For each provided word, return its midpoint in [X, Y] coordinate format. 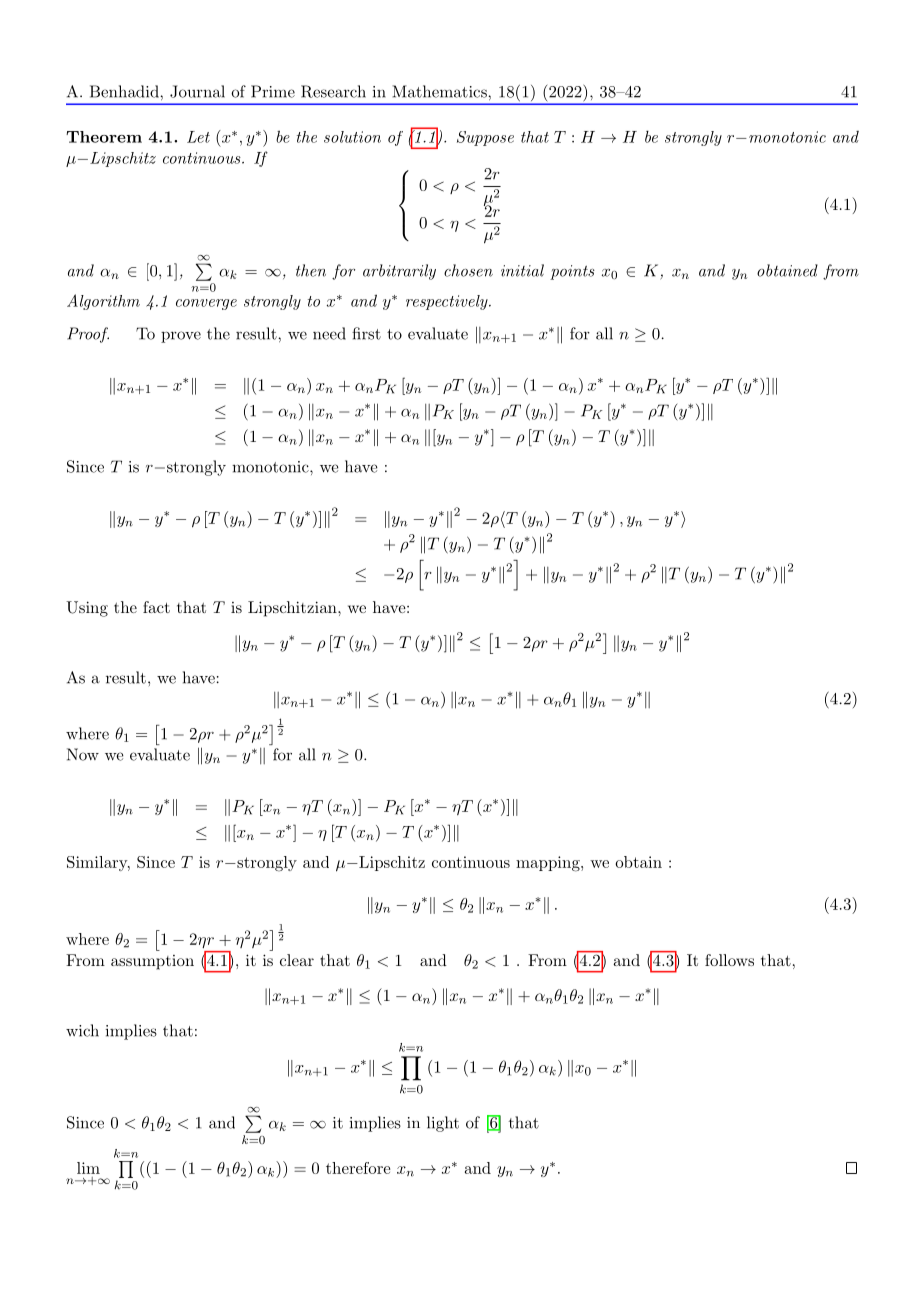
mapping [549, 864]
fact [156, 607]
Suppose [485, 138]
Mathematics [440, 91]
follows [729, 960]
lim [88, 1168]
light [443, 1124]
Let [198, 137]
